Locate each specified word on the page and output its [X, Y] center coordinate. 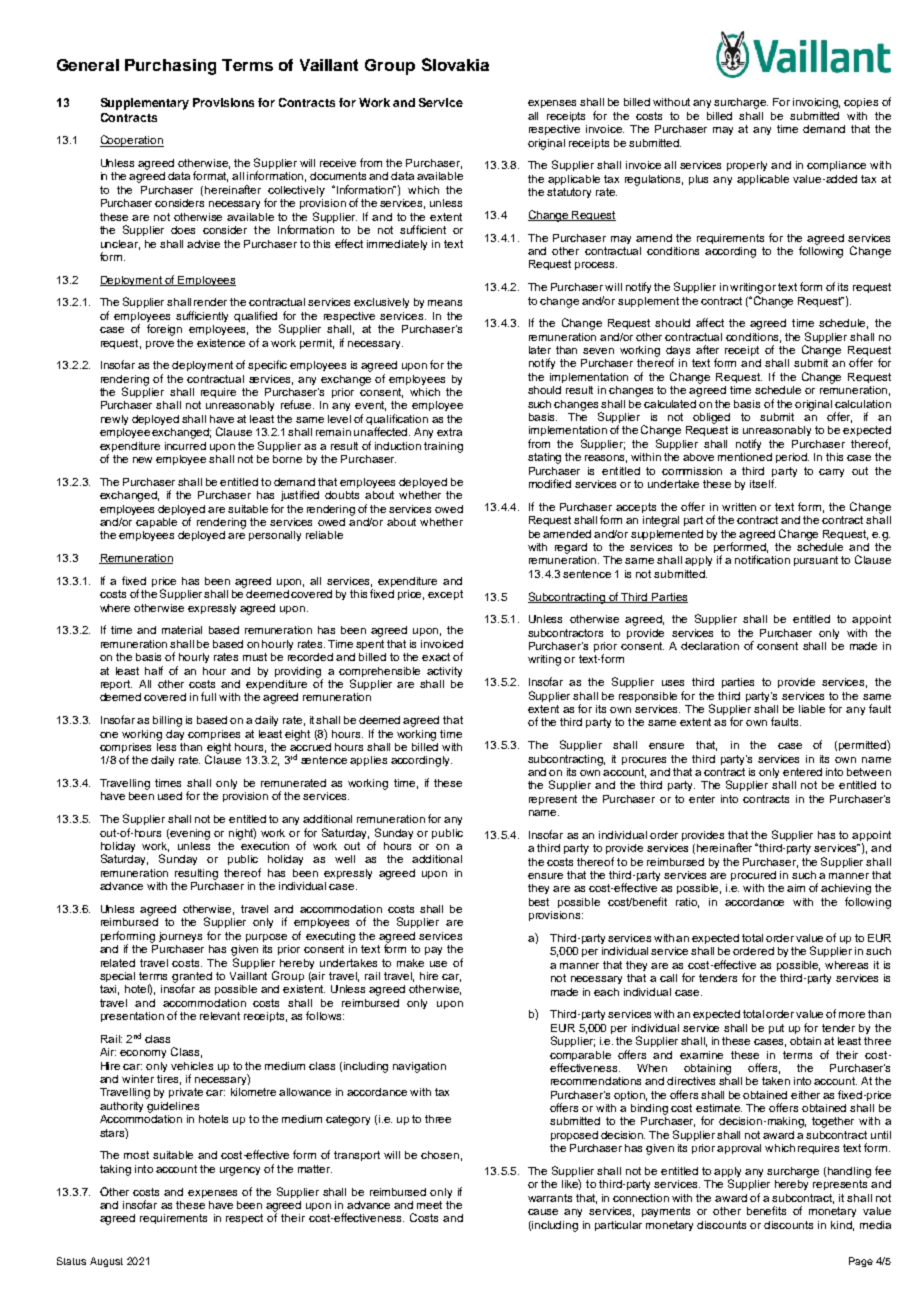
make [410, 963]
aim [796, 888]
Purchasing [170, 67]
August [106, 1262]
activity [444, 672]
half [154, 670]
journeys [180, 937]
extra [449, 432]
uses [673, 683]
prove [160, 345]
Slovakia [455, 64]
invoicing [816, 103]
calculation [863, 404]
